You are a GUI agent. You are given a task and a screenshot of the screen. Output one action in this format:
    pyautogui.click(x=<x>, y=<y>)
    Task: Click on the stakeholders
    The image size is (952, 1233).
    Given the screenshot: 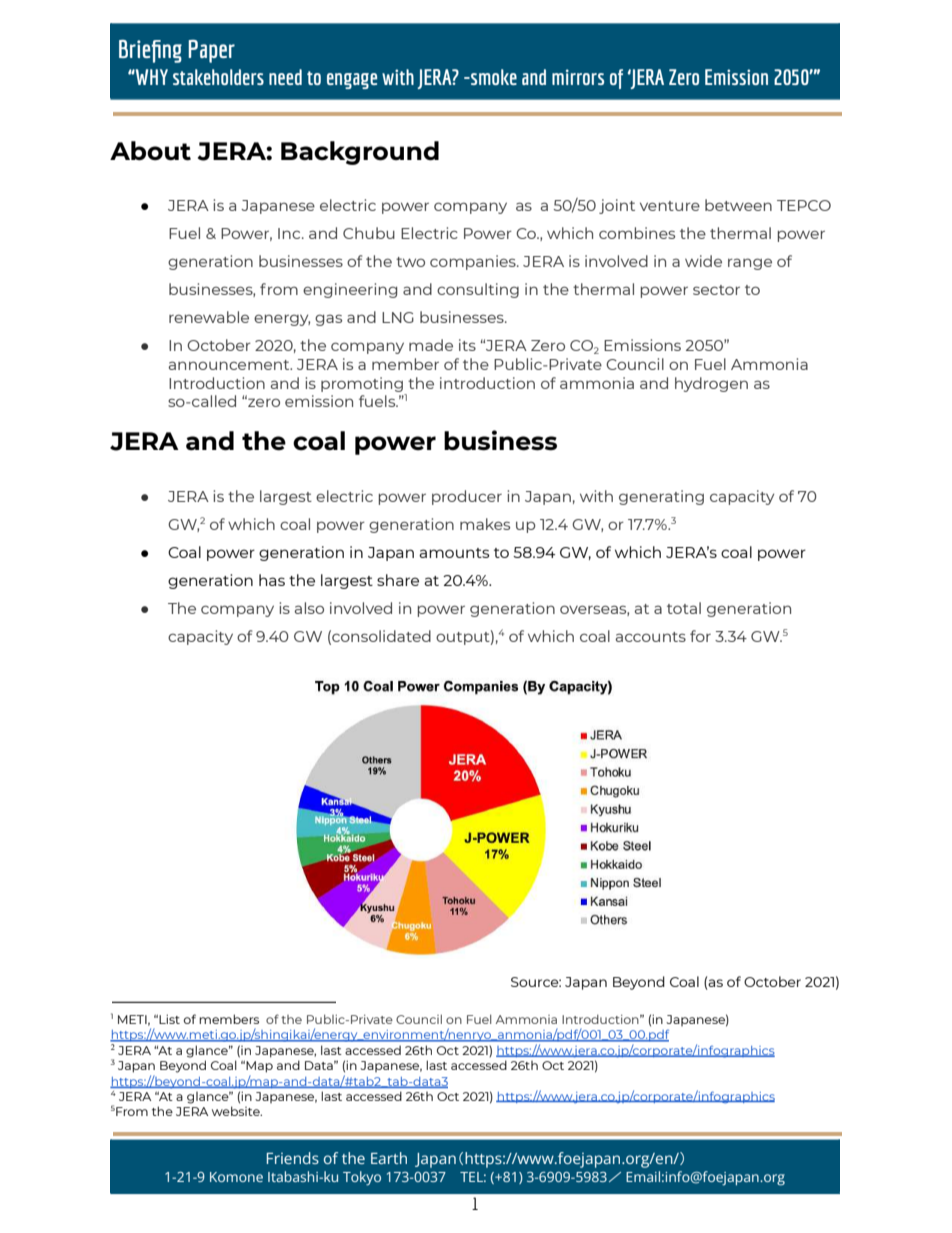 What is the action you would take?
    pyautogui.click(x=218, y=77)
